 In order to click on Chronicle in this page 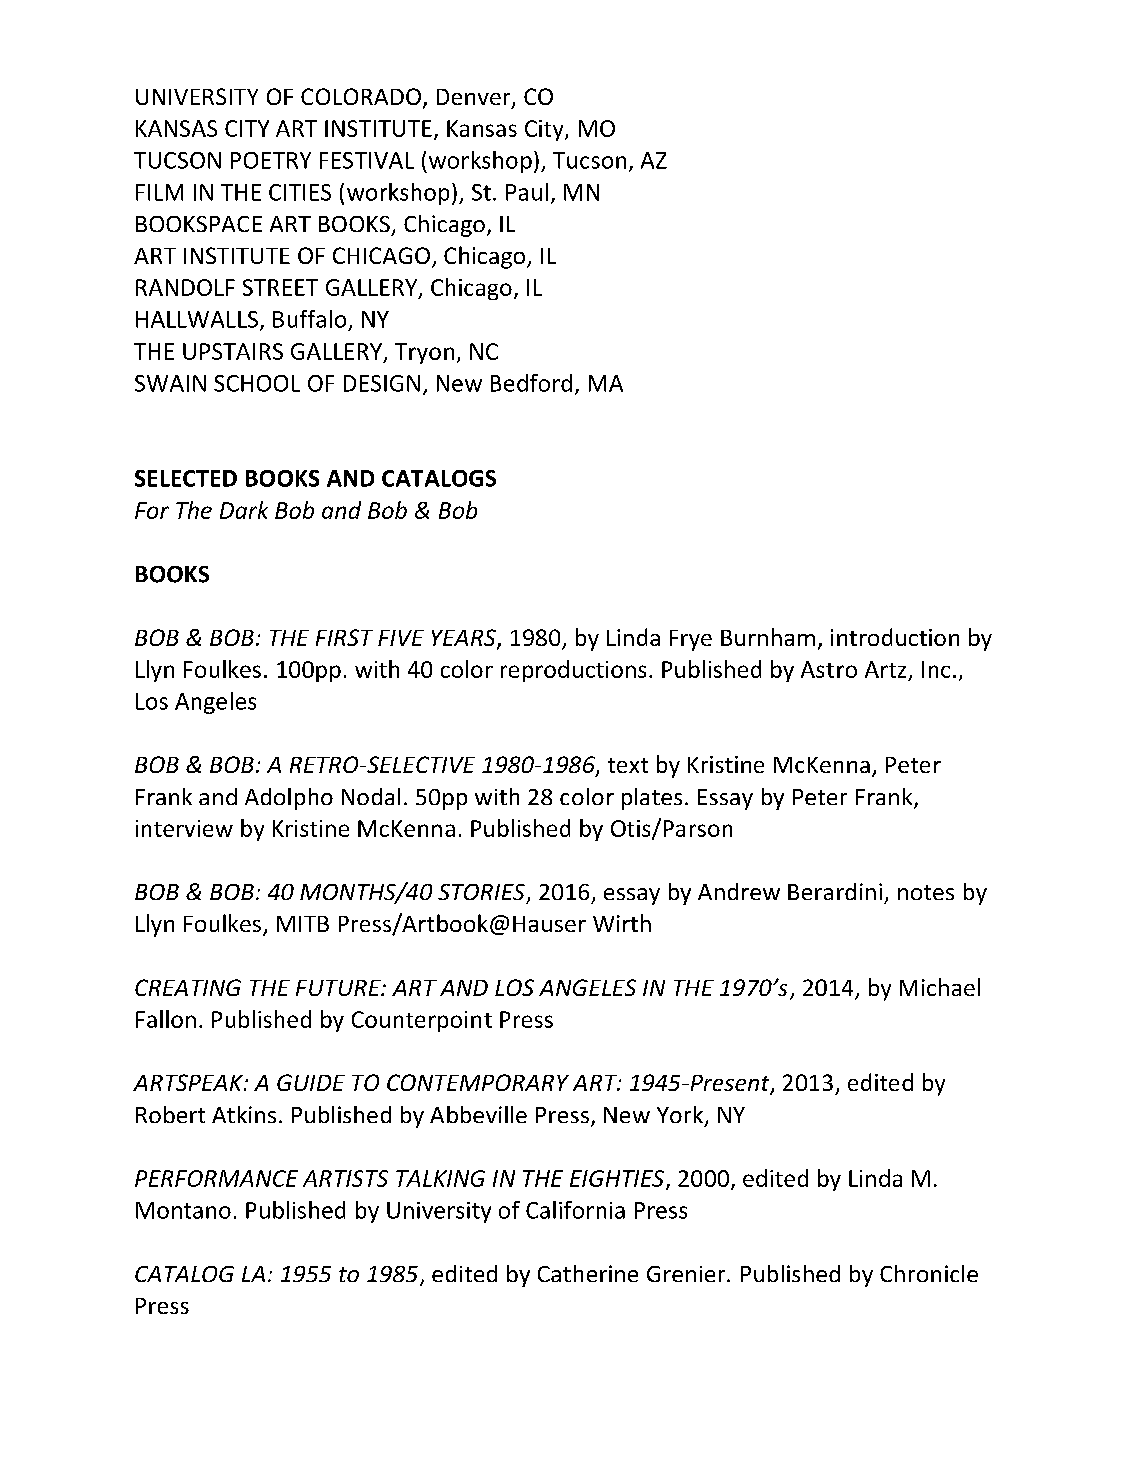, I will do `click(929, 1273)`.
